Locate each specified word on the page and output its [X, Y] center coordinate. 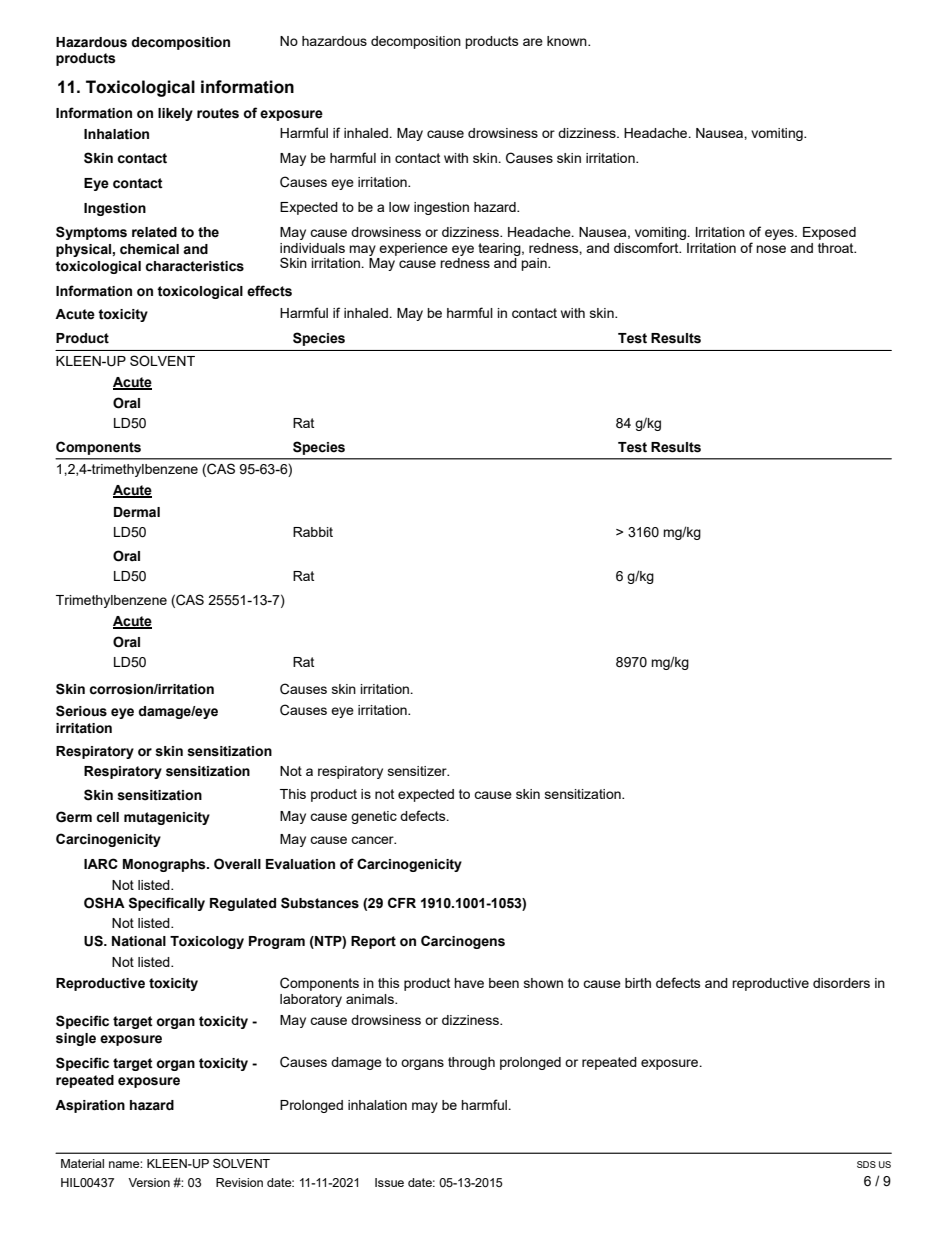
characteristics [194, 266]
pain [535, 264]
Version [149, 1182]
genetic [374, 817]
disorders [841, 983]
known [568, 41]
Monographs [165, 865]
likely [175, 114]
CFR [402, 902]
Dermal [137, 512]
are [533, 42]
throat [837, 248]
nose [771, 249]
